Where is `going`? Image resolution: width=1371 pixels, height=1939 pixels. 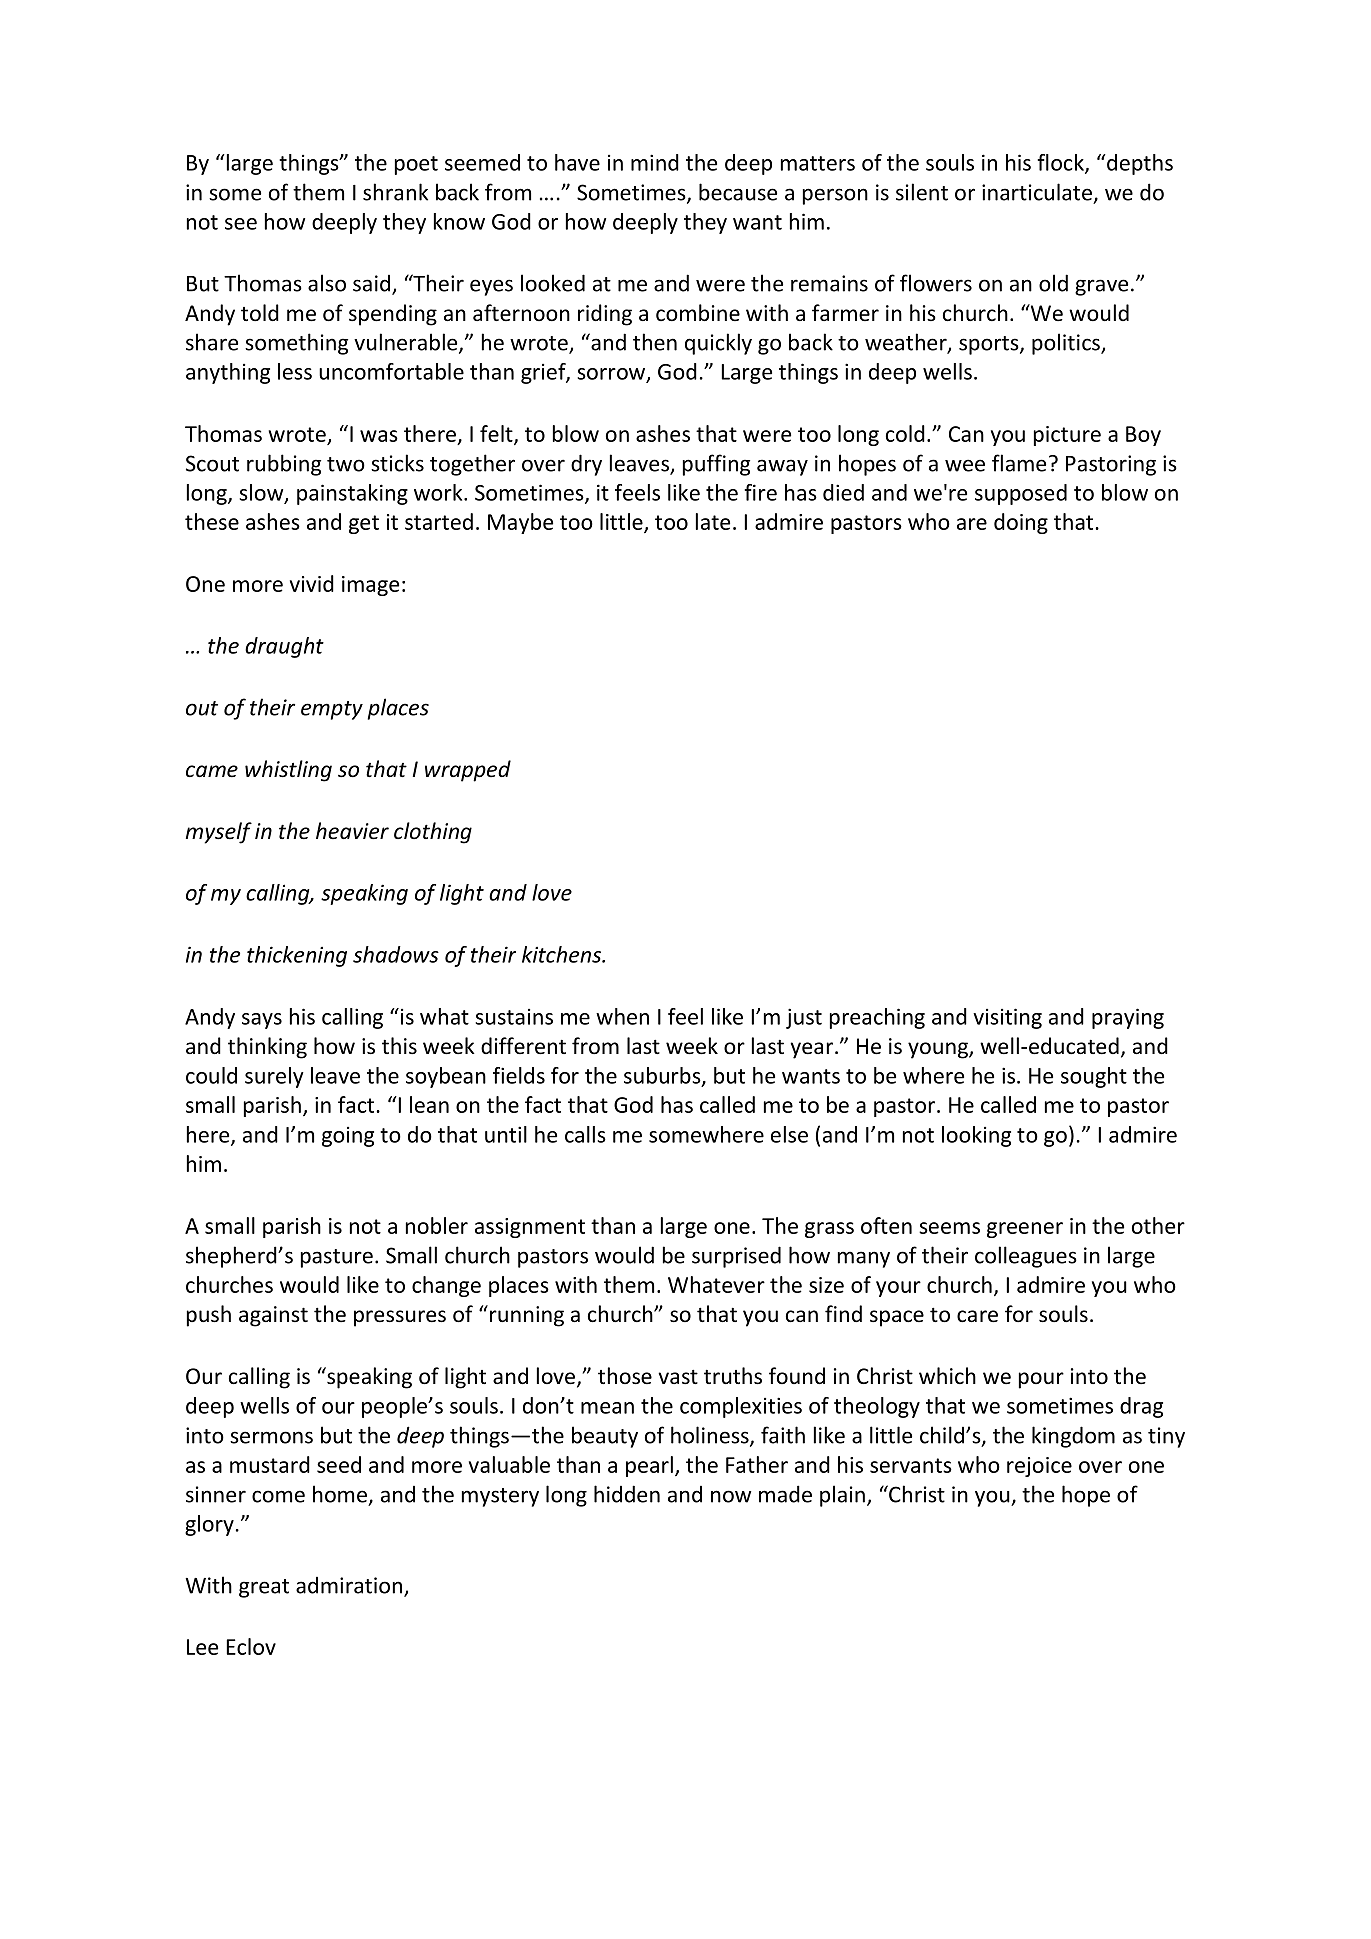 going is located at coordinates (348, 1137).
